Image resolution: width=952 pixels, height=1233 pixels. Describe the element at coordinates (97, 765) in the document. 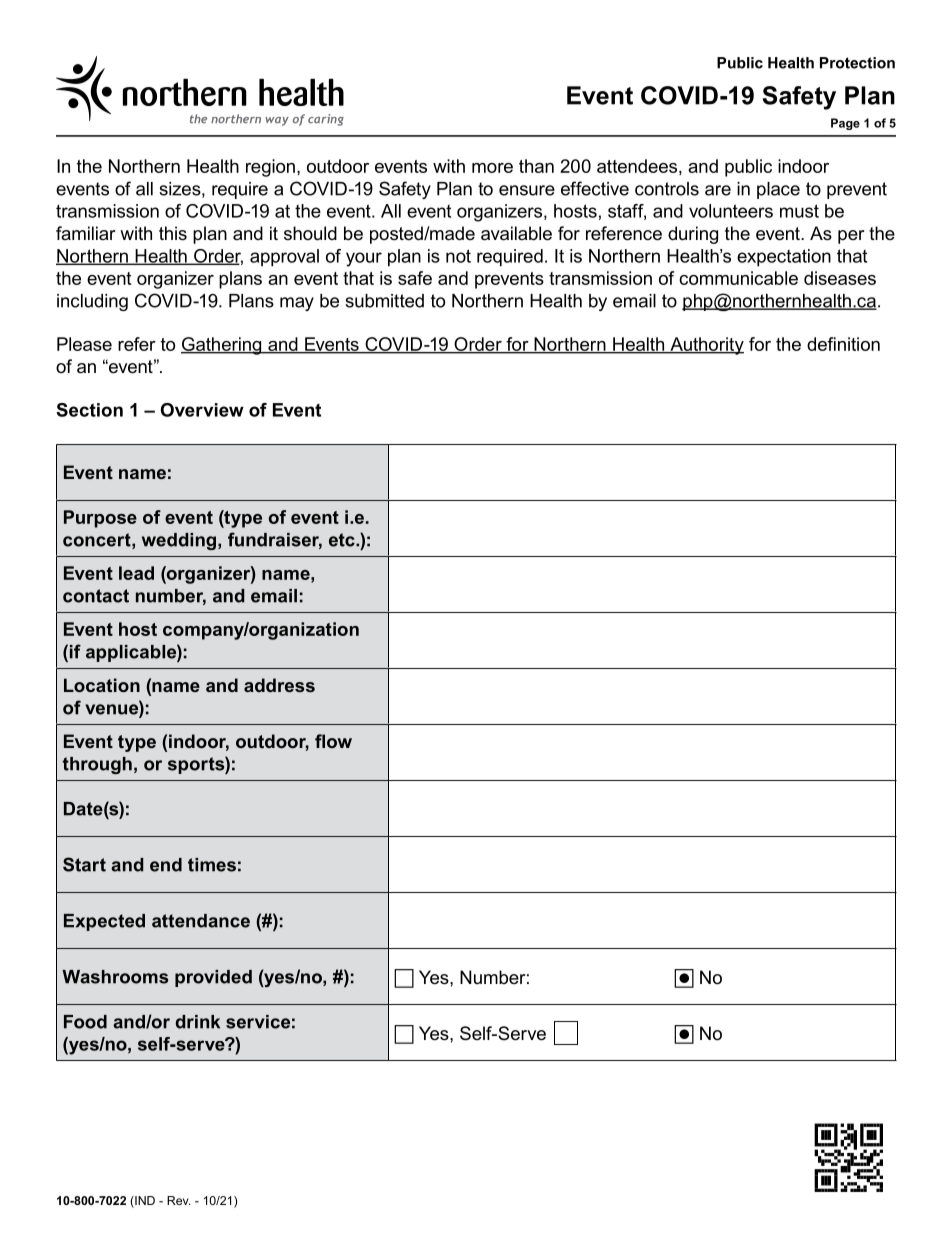

I see `through` at that location.
